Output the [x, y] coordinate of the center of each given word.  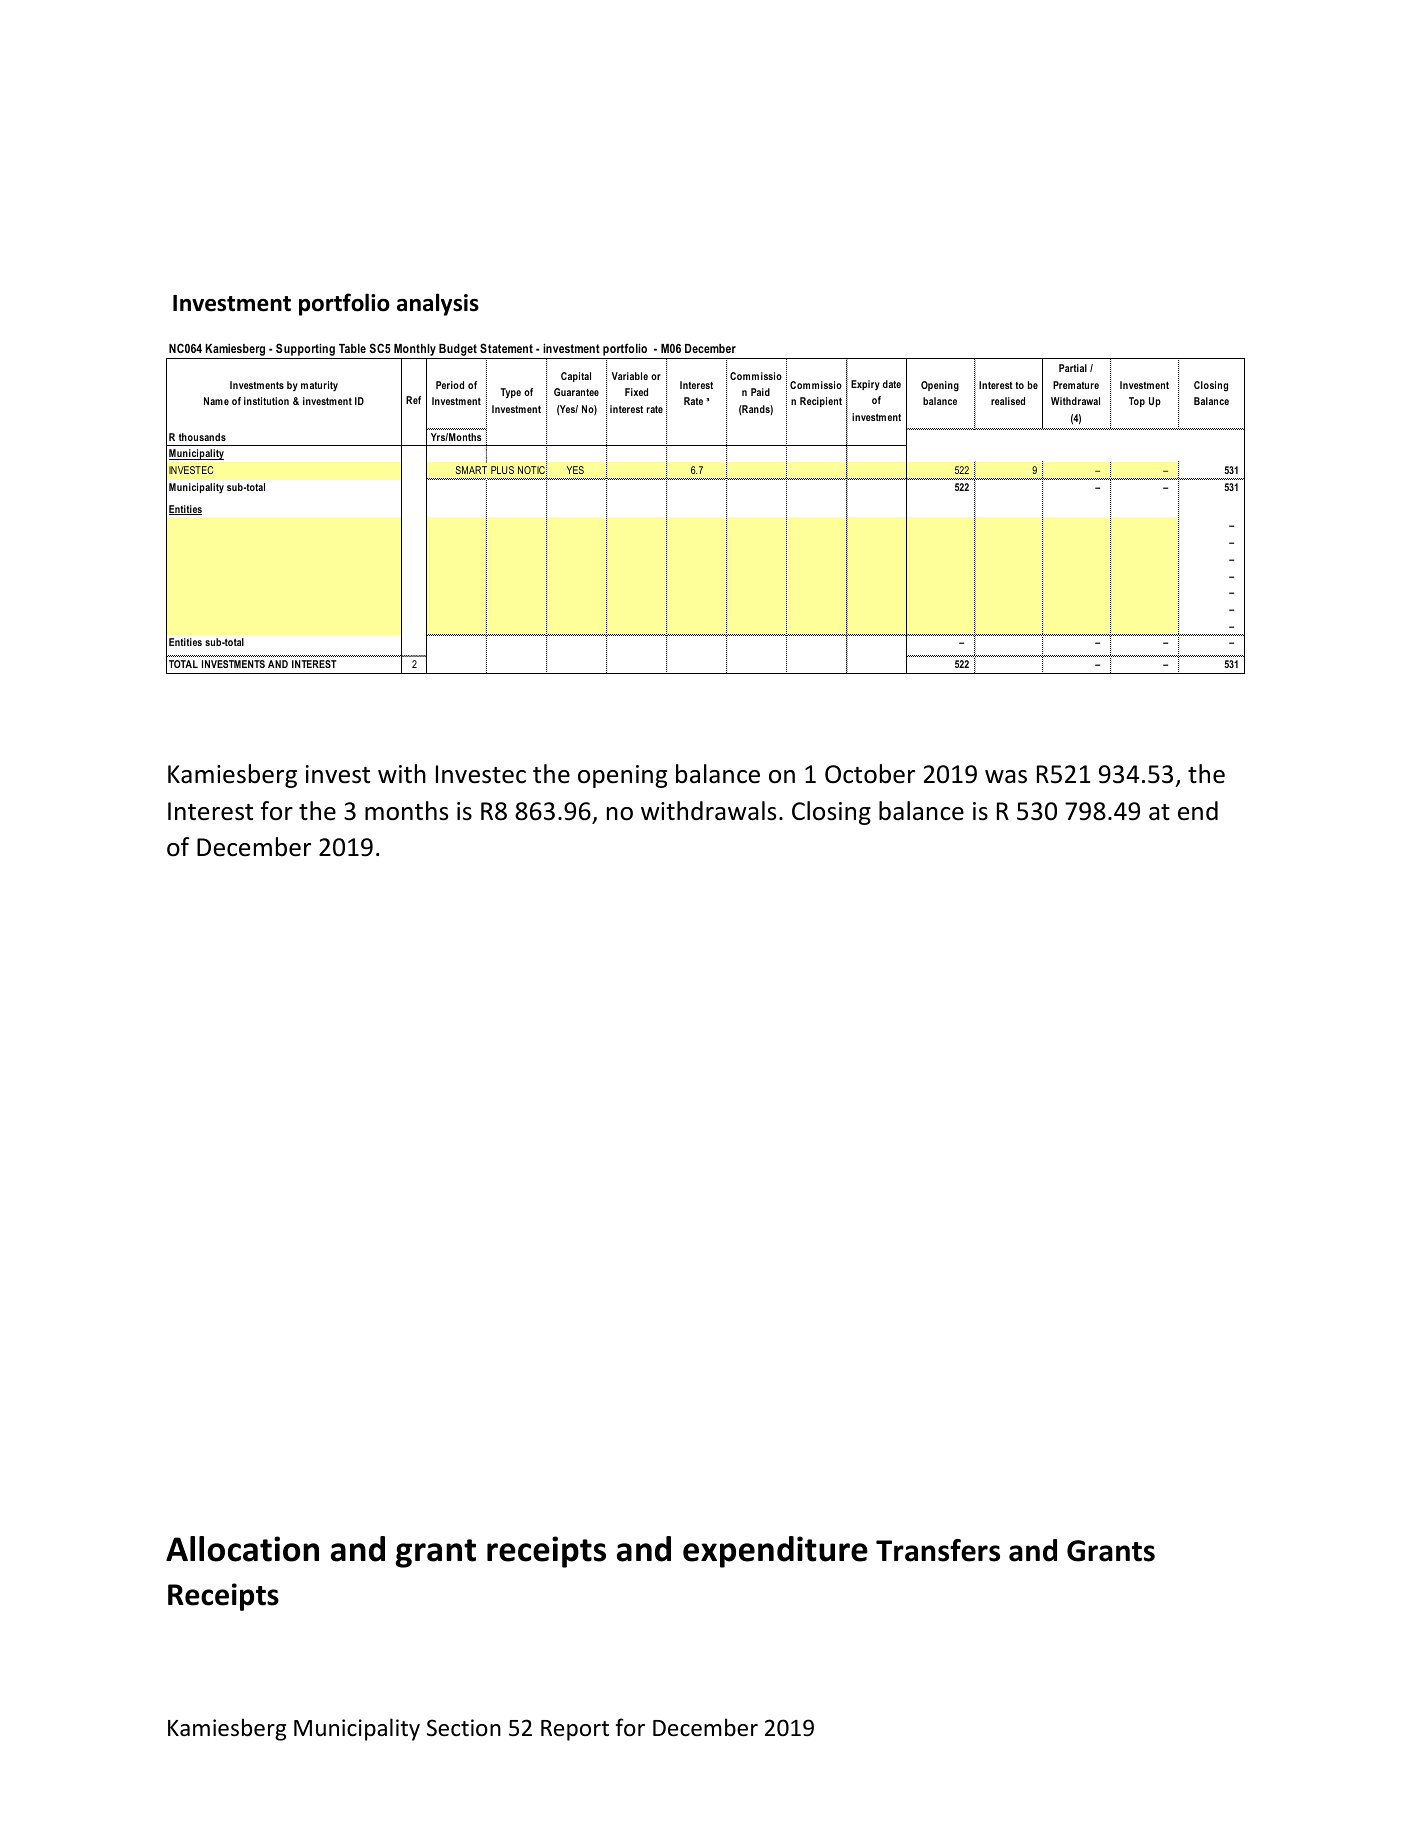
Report [575, 1730]
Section [464, 1728]
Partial [1073, 368]
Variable [630, 376]
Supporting [305, 351]
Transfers [938, 1550]
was [1006, 777]
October [870, 774]
